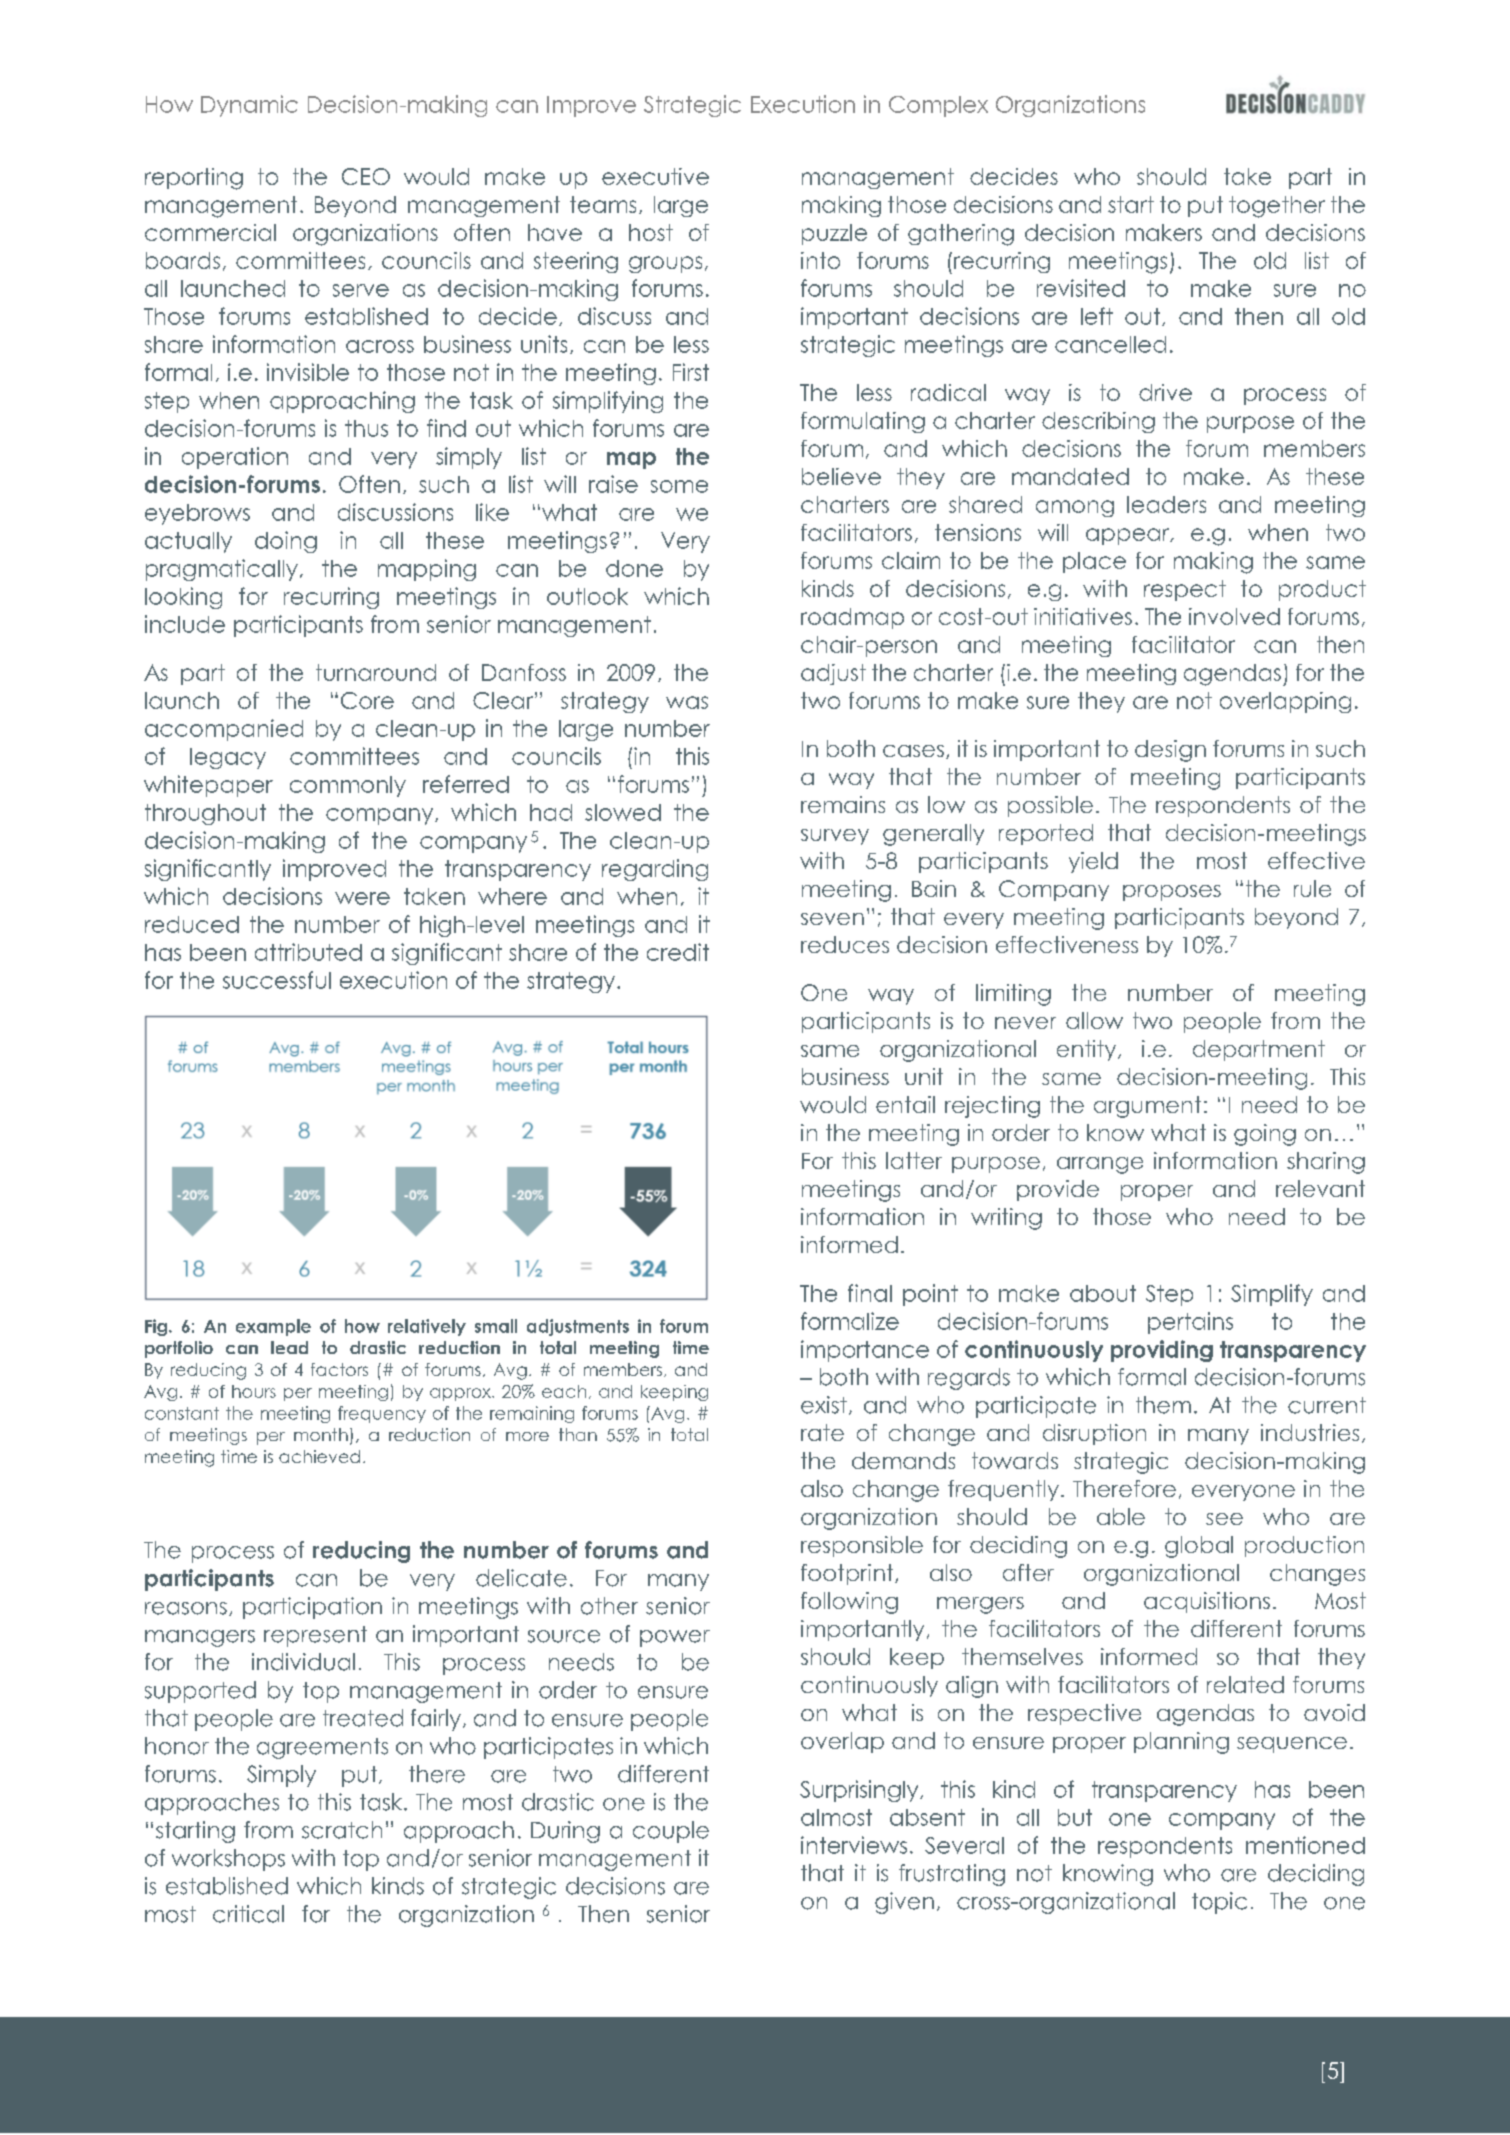  What do you see at coordinates (1265, 1135) in the page?
I see `going` at bounding box center [1265, 1135].
